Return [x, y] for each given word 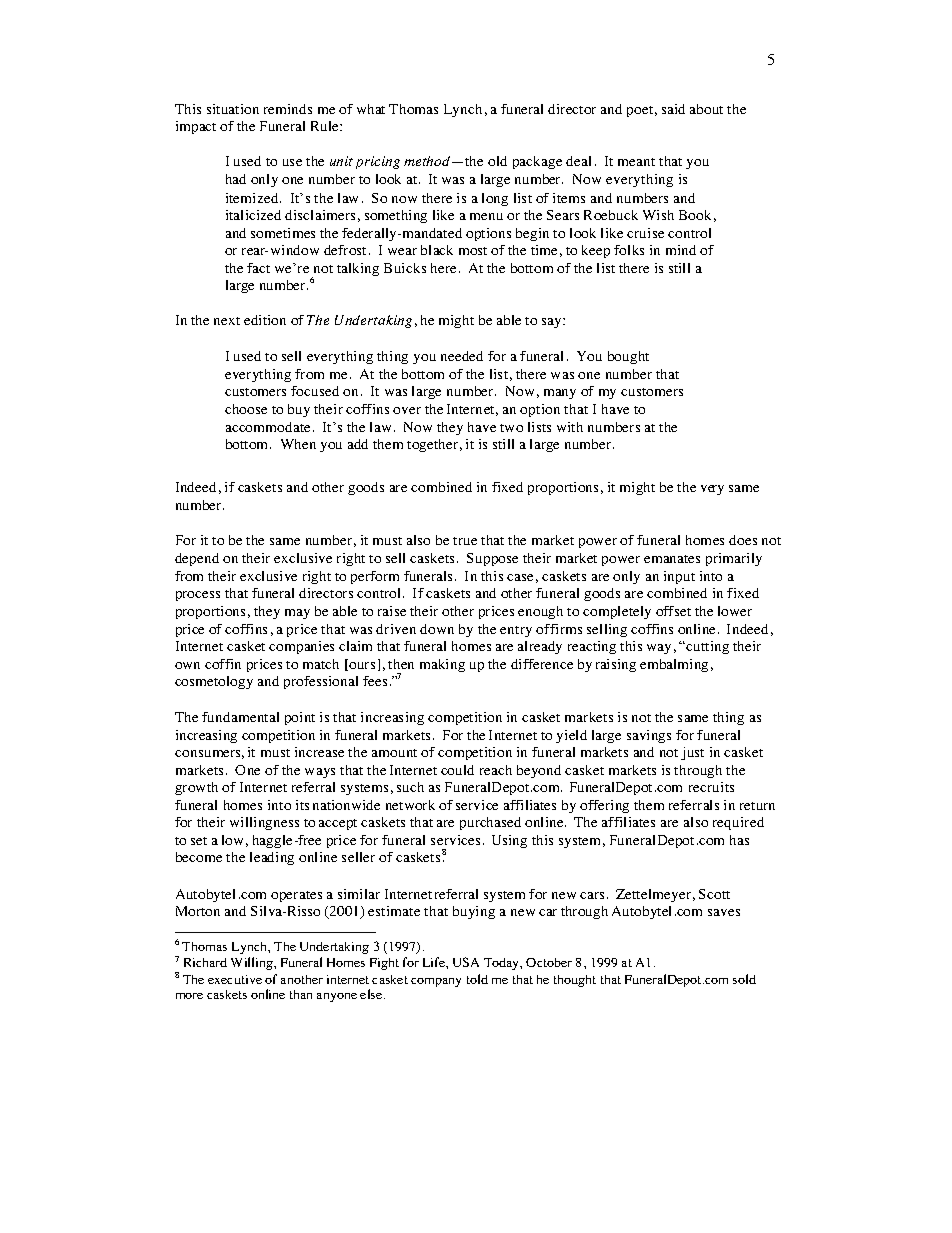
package [537, 162]
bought [628, 357]
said [673, 109]
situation [233, 109]
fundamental [240, 717]
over [407, 410]
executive [235, 979]
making [442, 665]
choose [246, 409]
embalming [674, 665]
